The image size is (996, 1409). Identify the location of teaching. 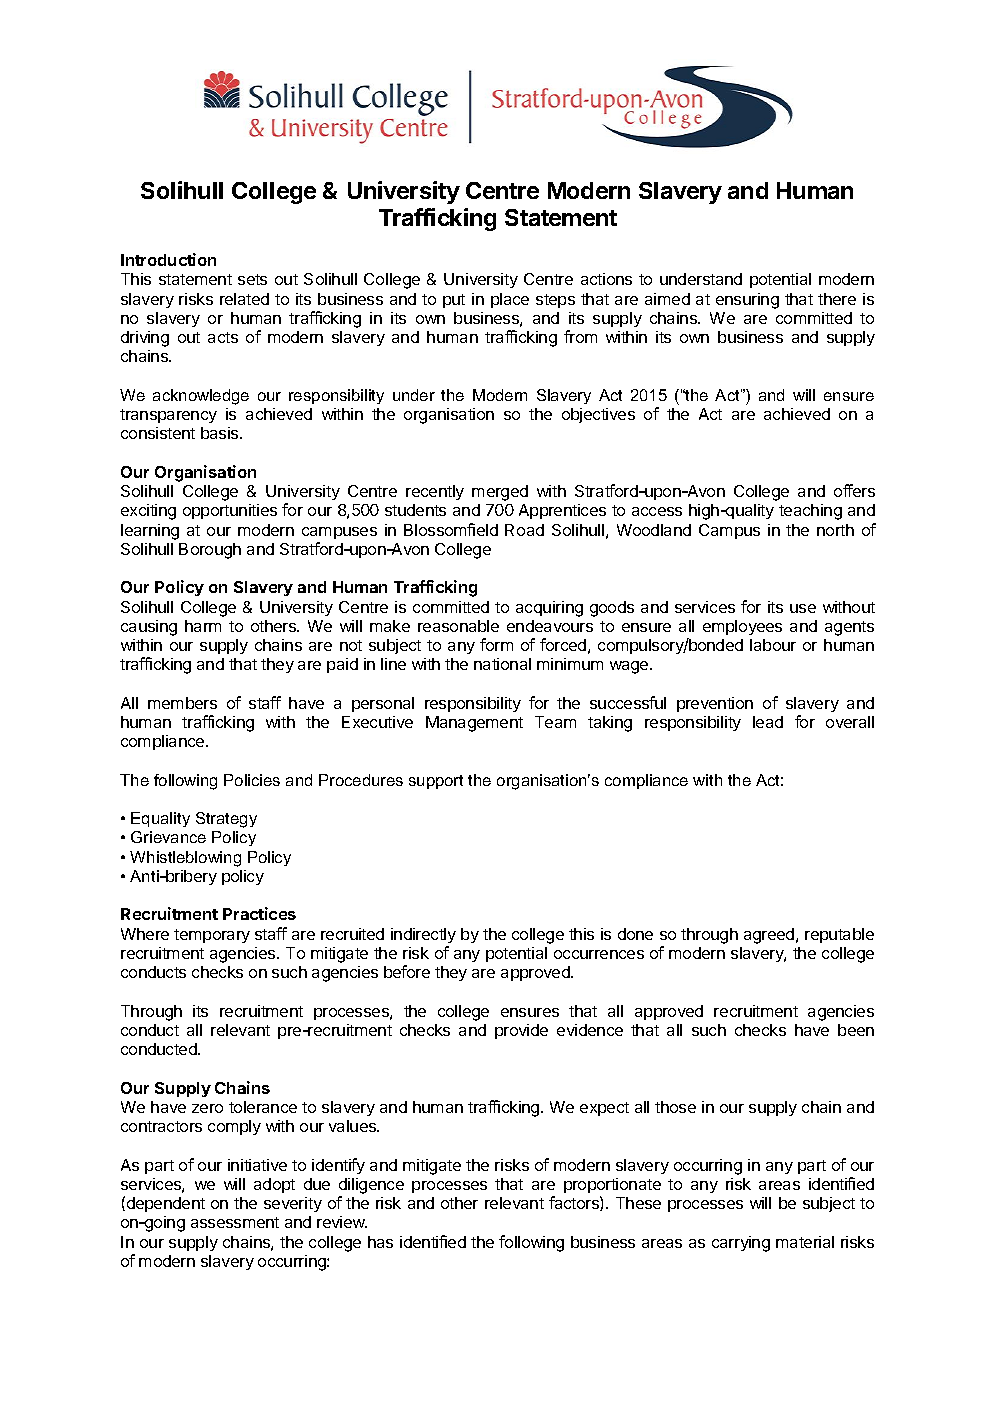
(810, 512).
